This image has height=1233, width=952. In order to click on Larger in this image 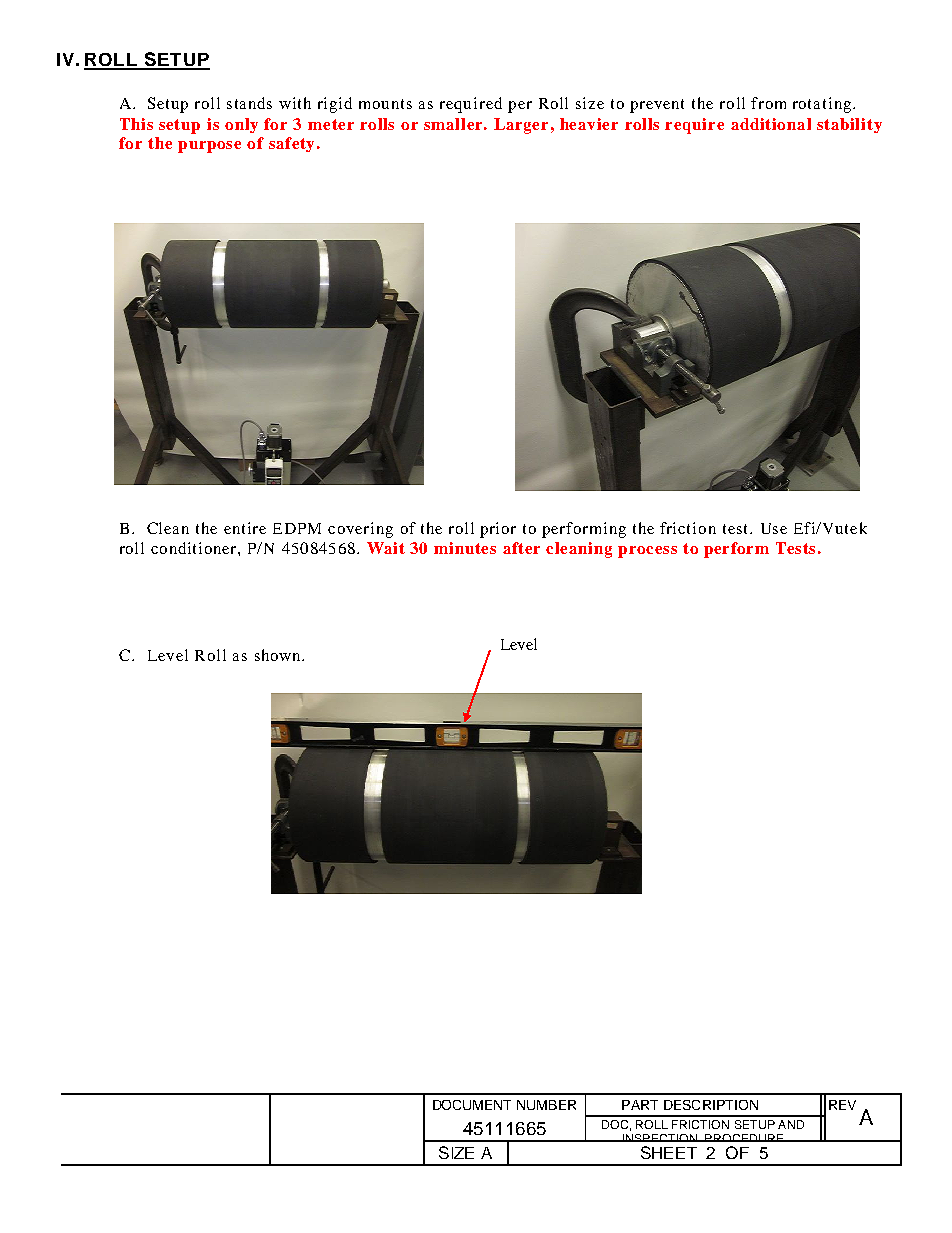, I will do `click(521, 126)`.
